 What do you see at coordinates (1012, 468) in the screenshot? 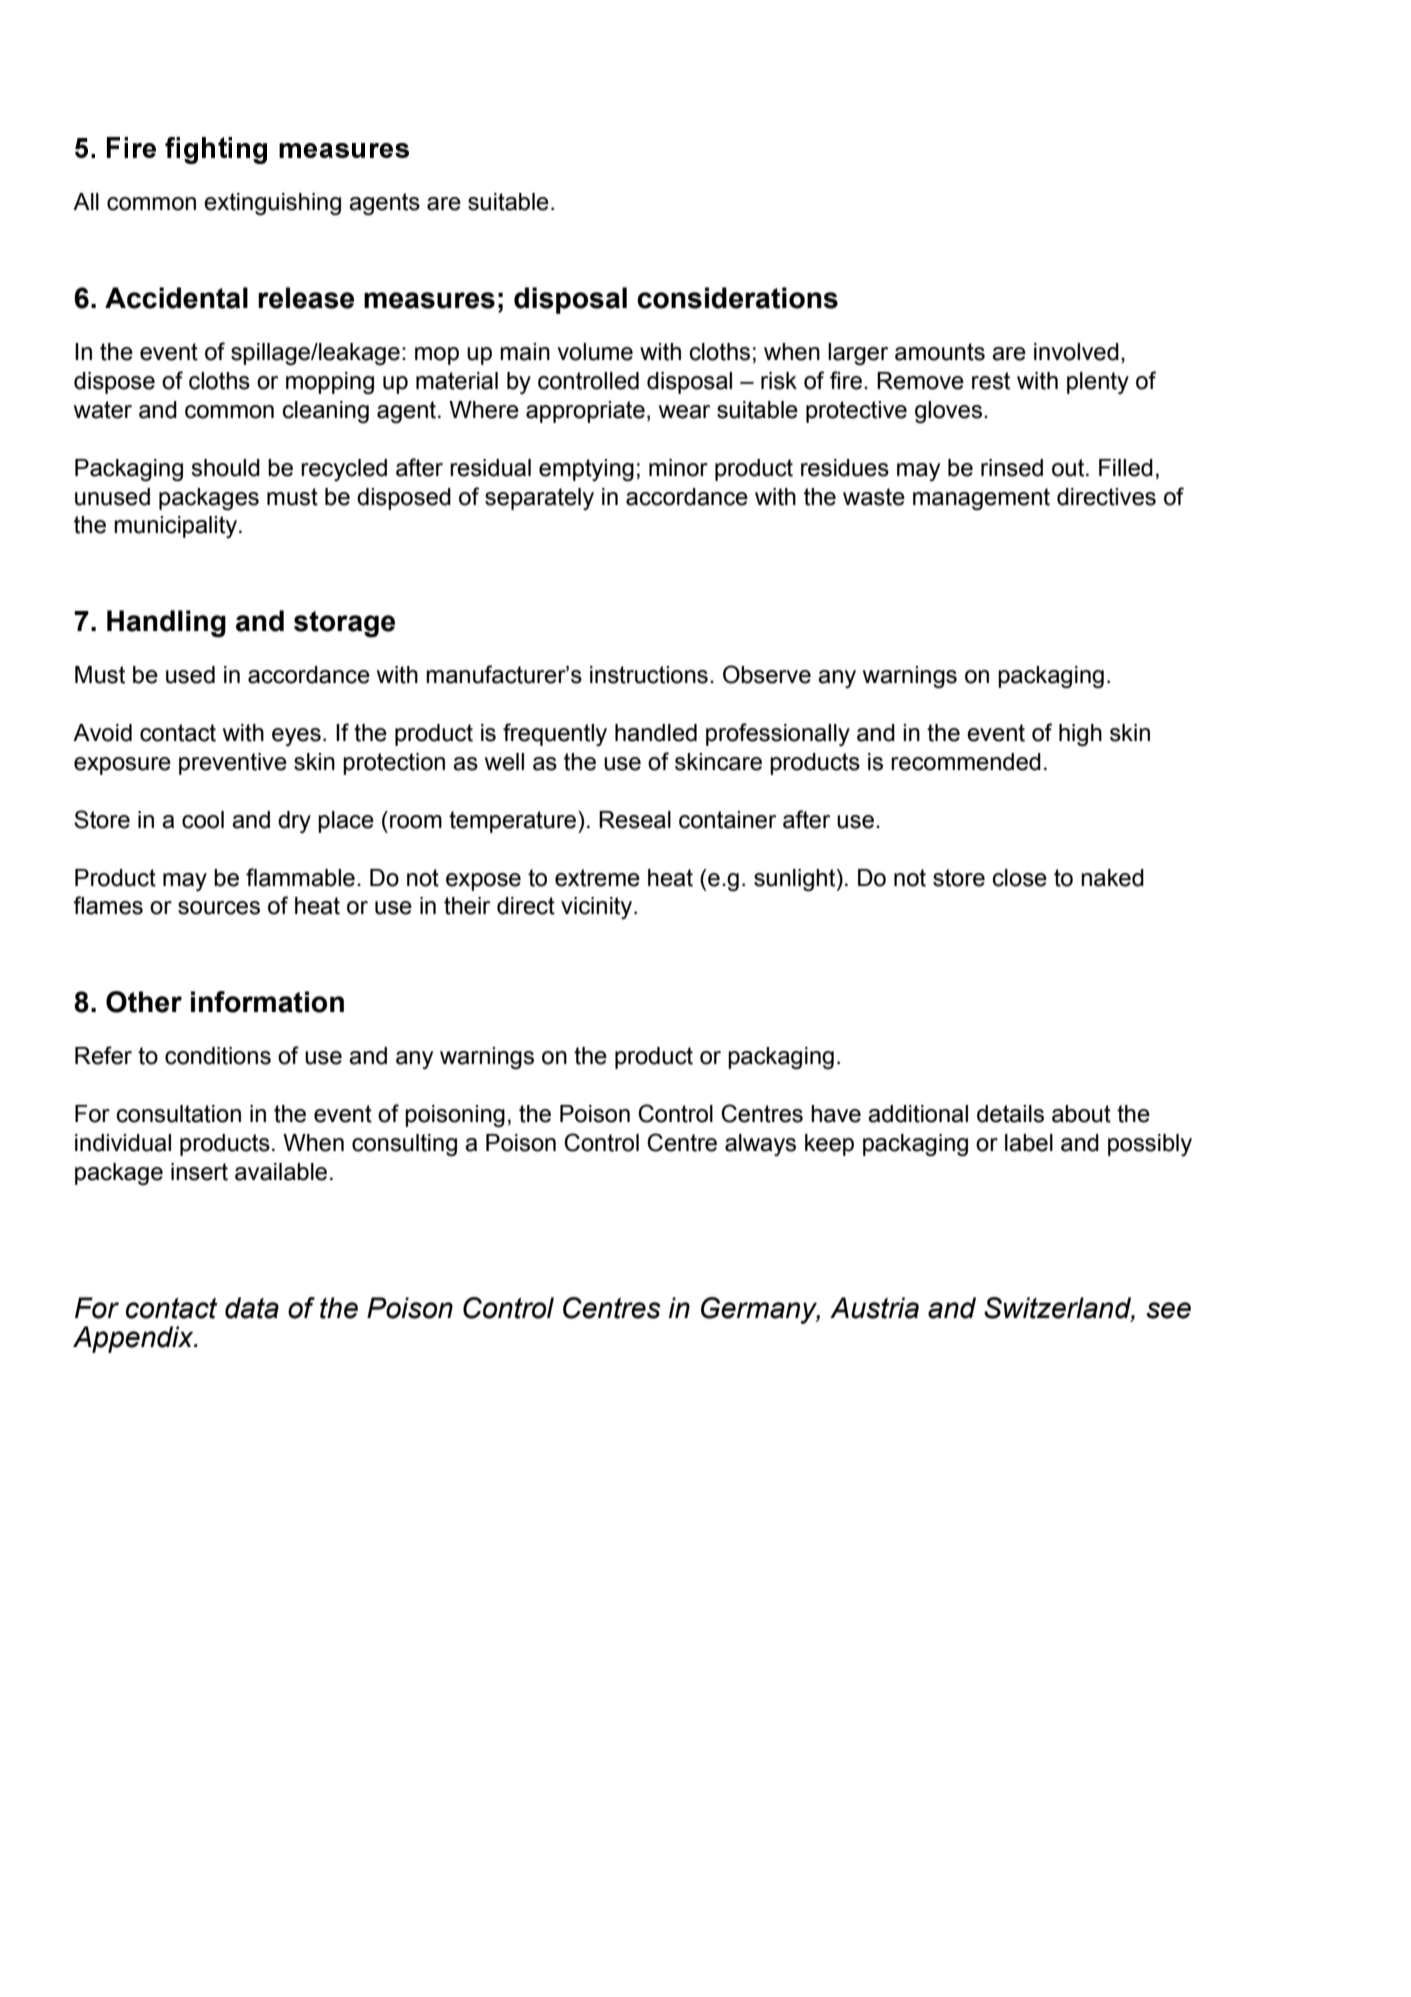
I see `rinsed` at bounding box center [1012, 468].
